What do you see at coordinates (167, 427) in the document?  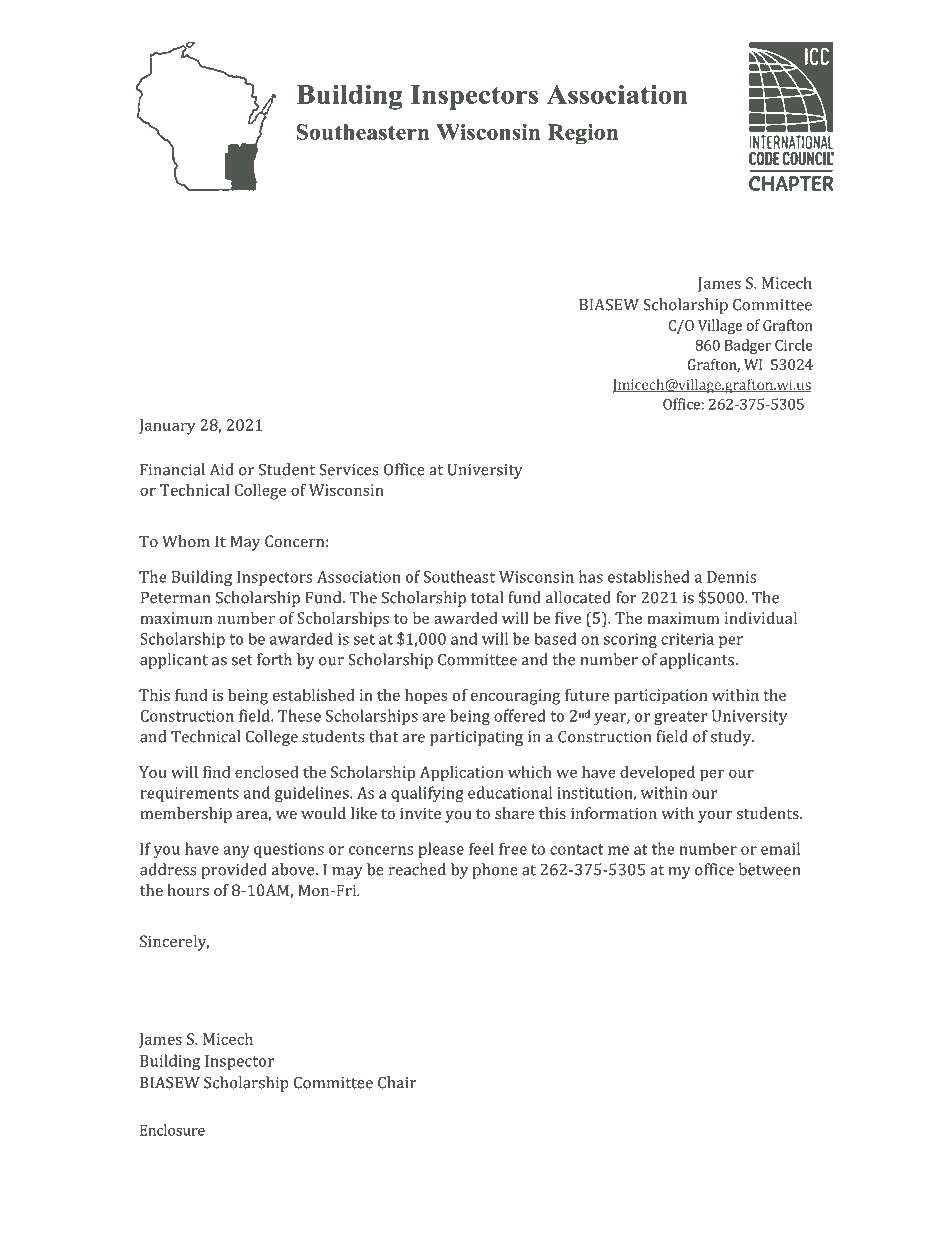 I see `January` at bounding box center [167, 427].
